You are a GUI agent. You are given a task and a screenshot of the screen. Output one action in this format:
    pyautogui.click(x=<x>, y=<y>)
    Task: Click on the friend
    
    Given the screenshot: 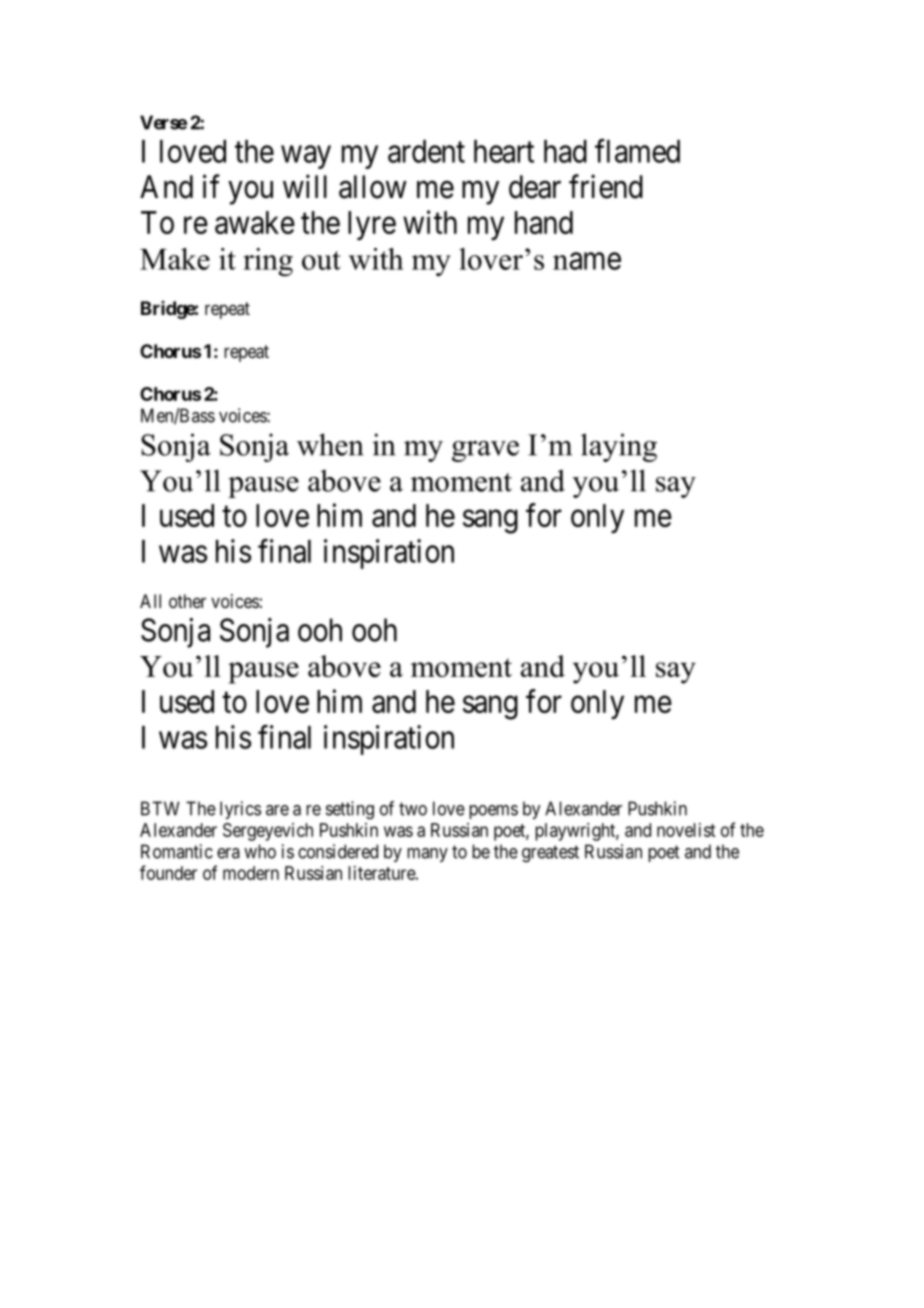 What is the action you would take?
    pyautogui.click(x=606, y=186)
